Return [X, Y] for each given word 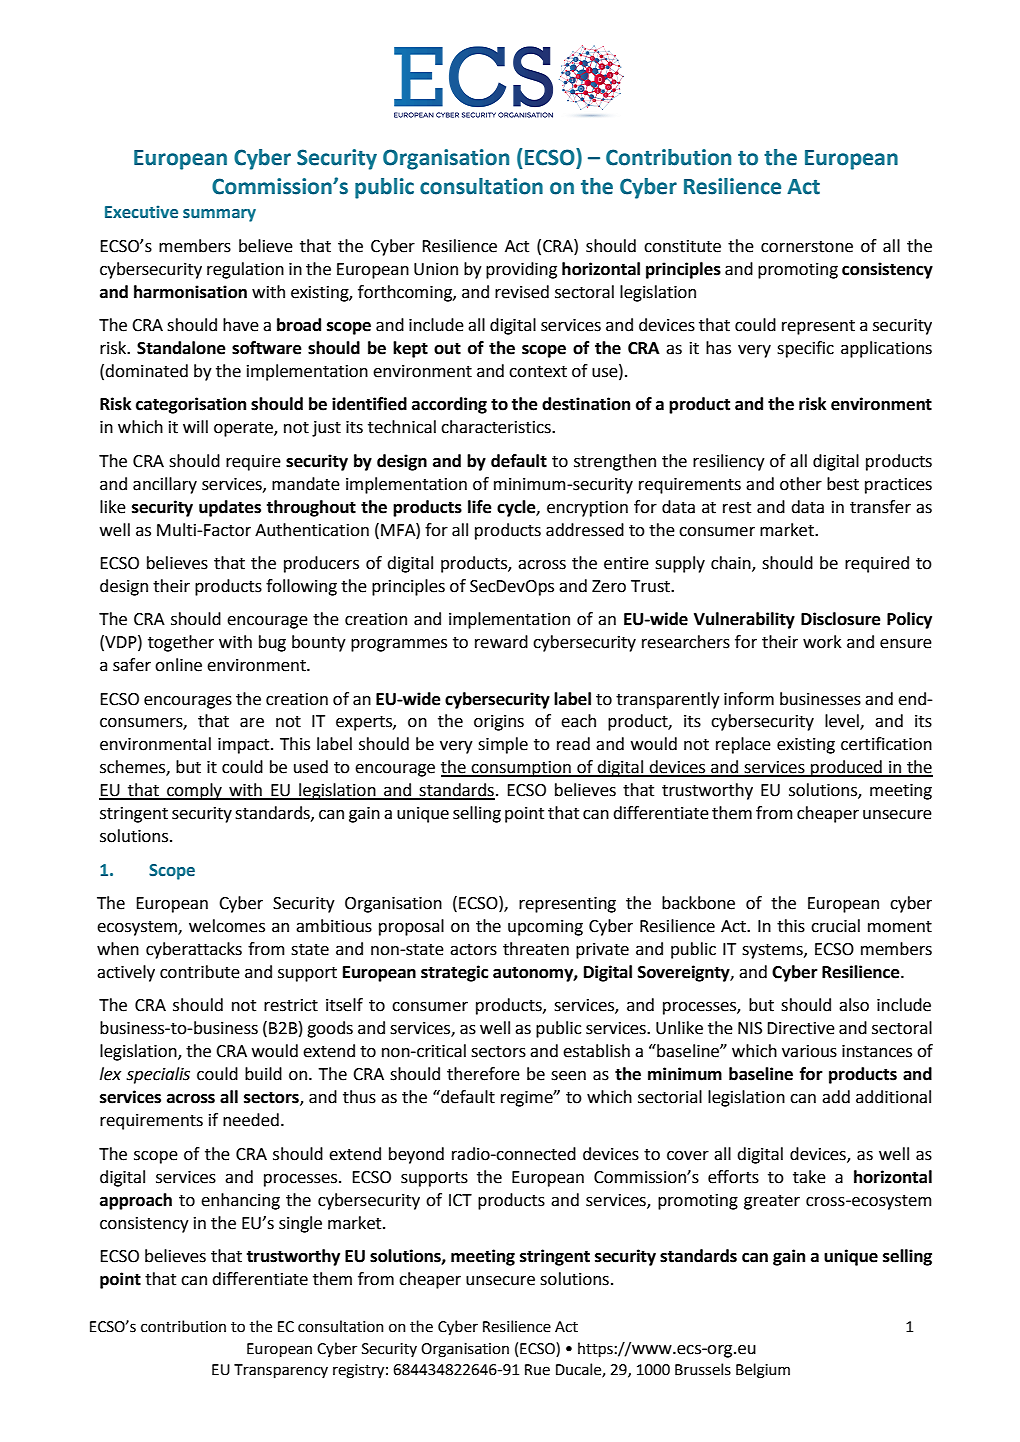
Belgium [763, 1371]
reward [501, 642]
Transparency [281, 1371]
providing [521, 270]
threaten [536, 949]
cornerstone [807, 247]
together [181, 643]
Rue [537, 1370]
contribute [200, 972]
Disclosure [841, 619]
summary [219, 215]
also [854, 1005]
